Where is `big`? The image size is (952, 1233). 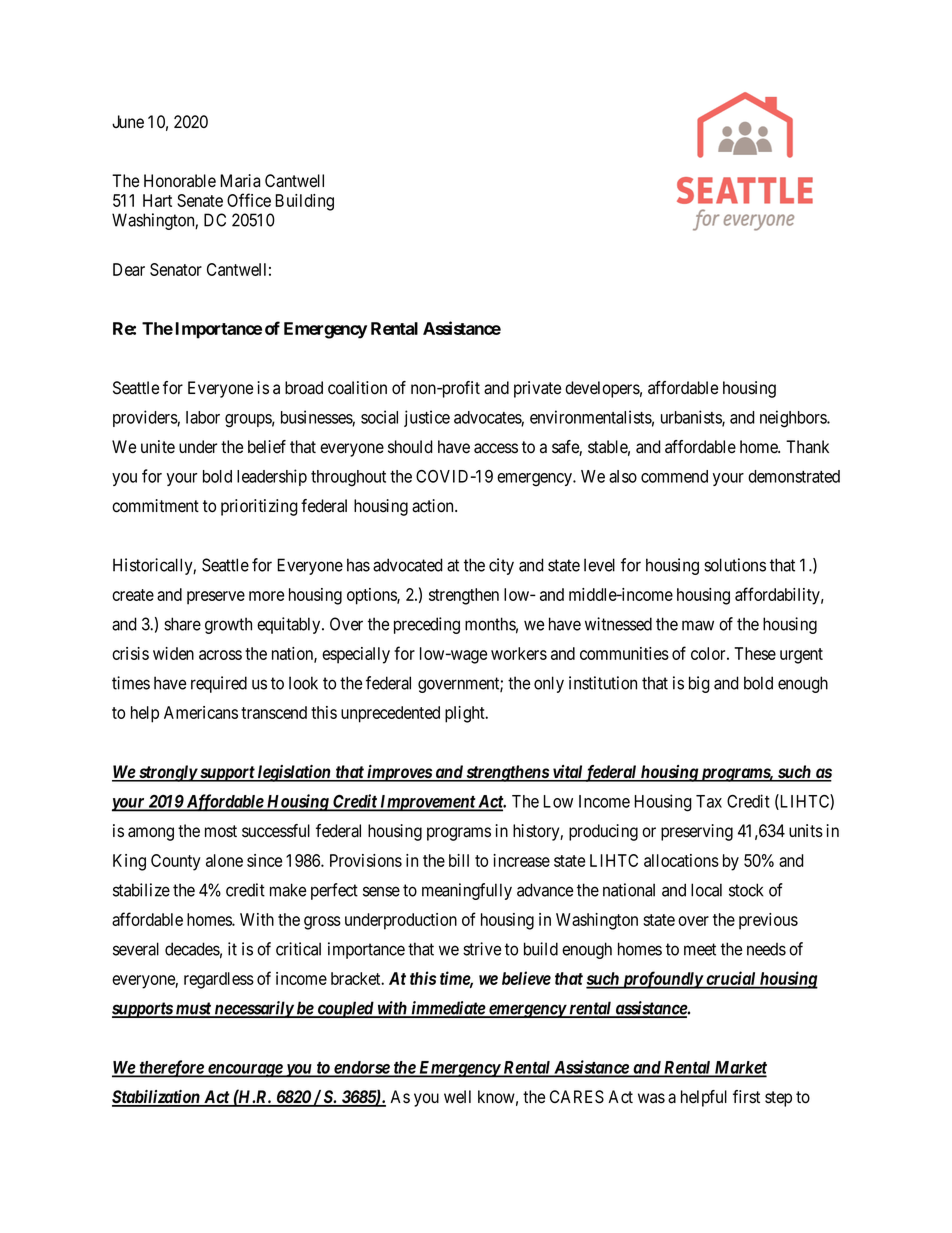
big is located at coordinates (699, 684).
